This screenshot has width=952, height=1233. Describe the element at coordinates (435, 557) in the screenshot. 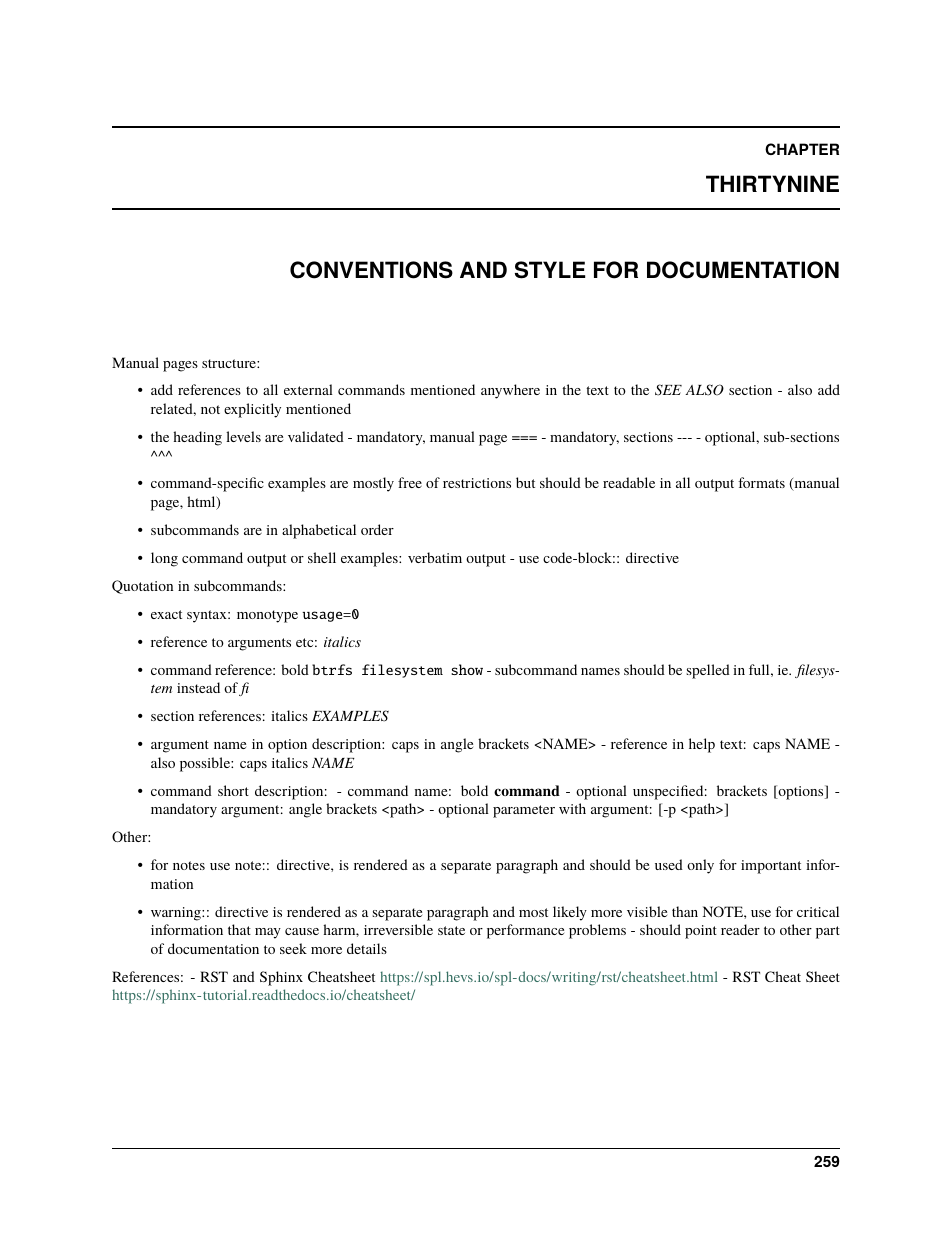

I see `verbatim` at that location.
